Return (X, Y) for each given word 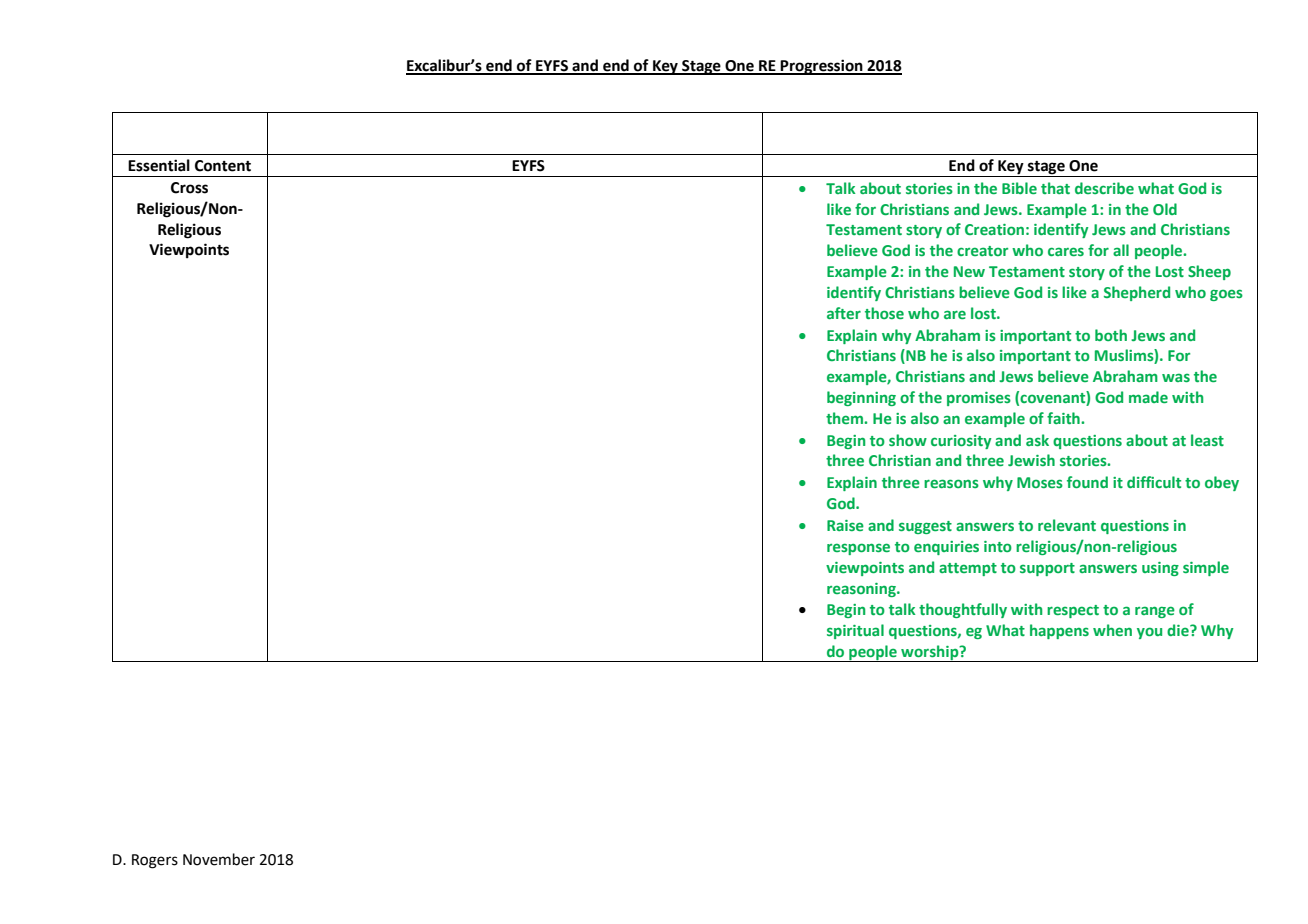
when (1112, 630)
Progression (822, 67)
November (219, 859)
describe (1104, 188)
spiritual (855, 631)
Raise (845, 525)
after (844, 313)
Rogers (155, 861)
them (845, 418)
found (1087, 482)
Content (223, 166)
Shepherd (1137, 293)
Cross (189, 188)
